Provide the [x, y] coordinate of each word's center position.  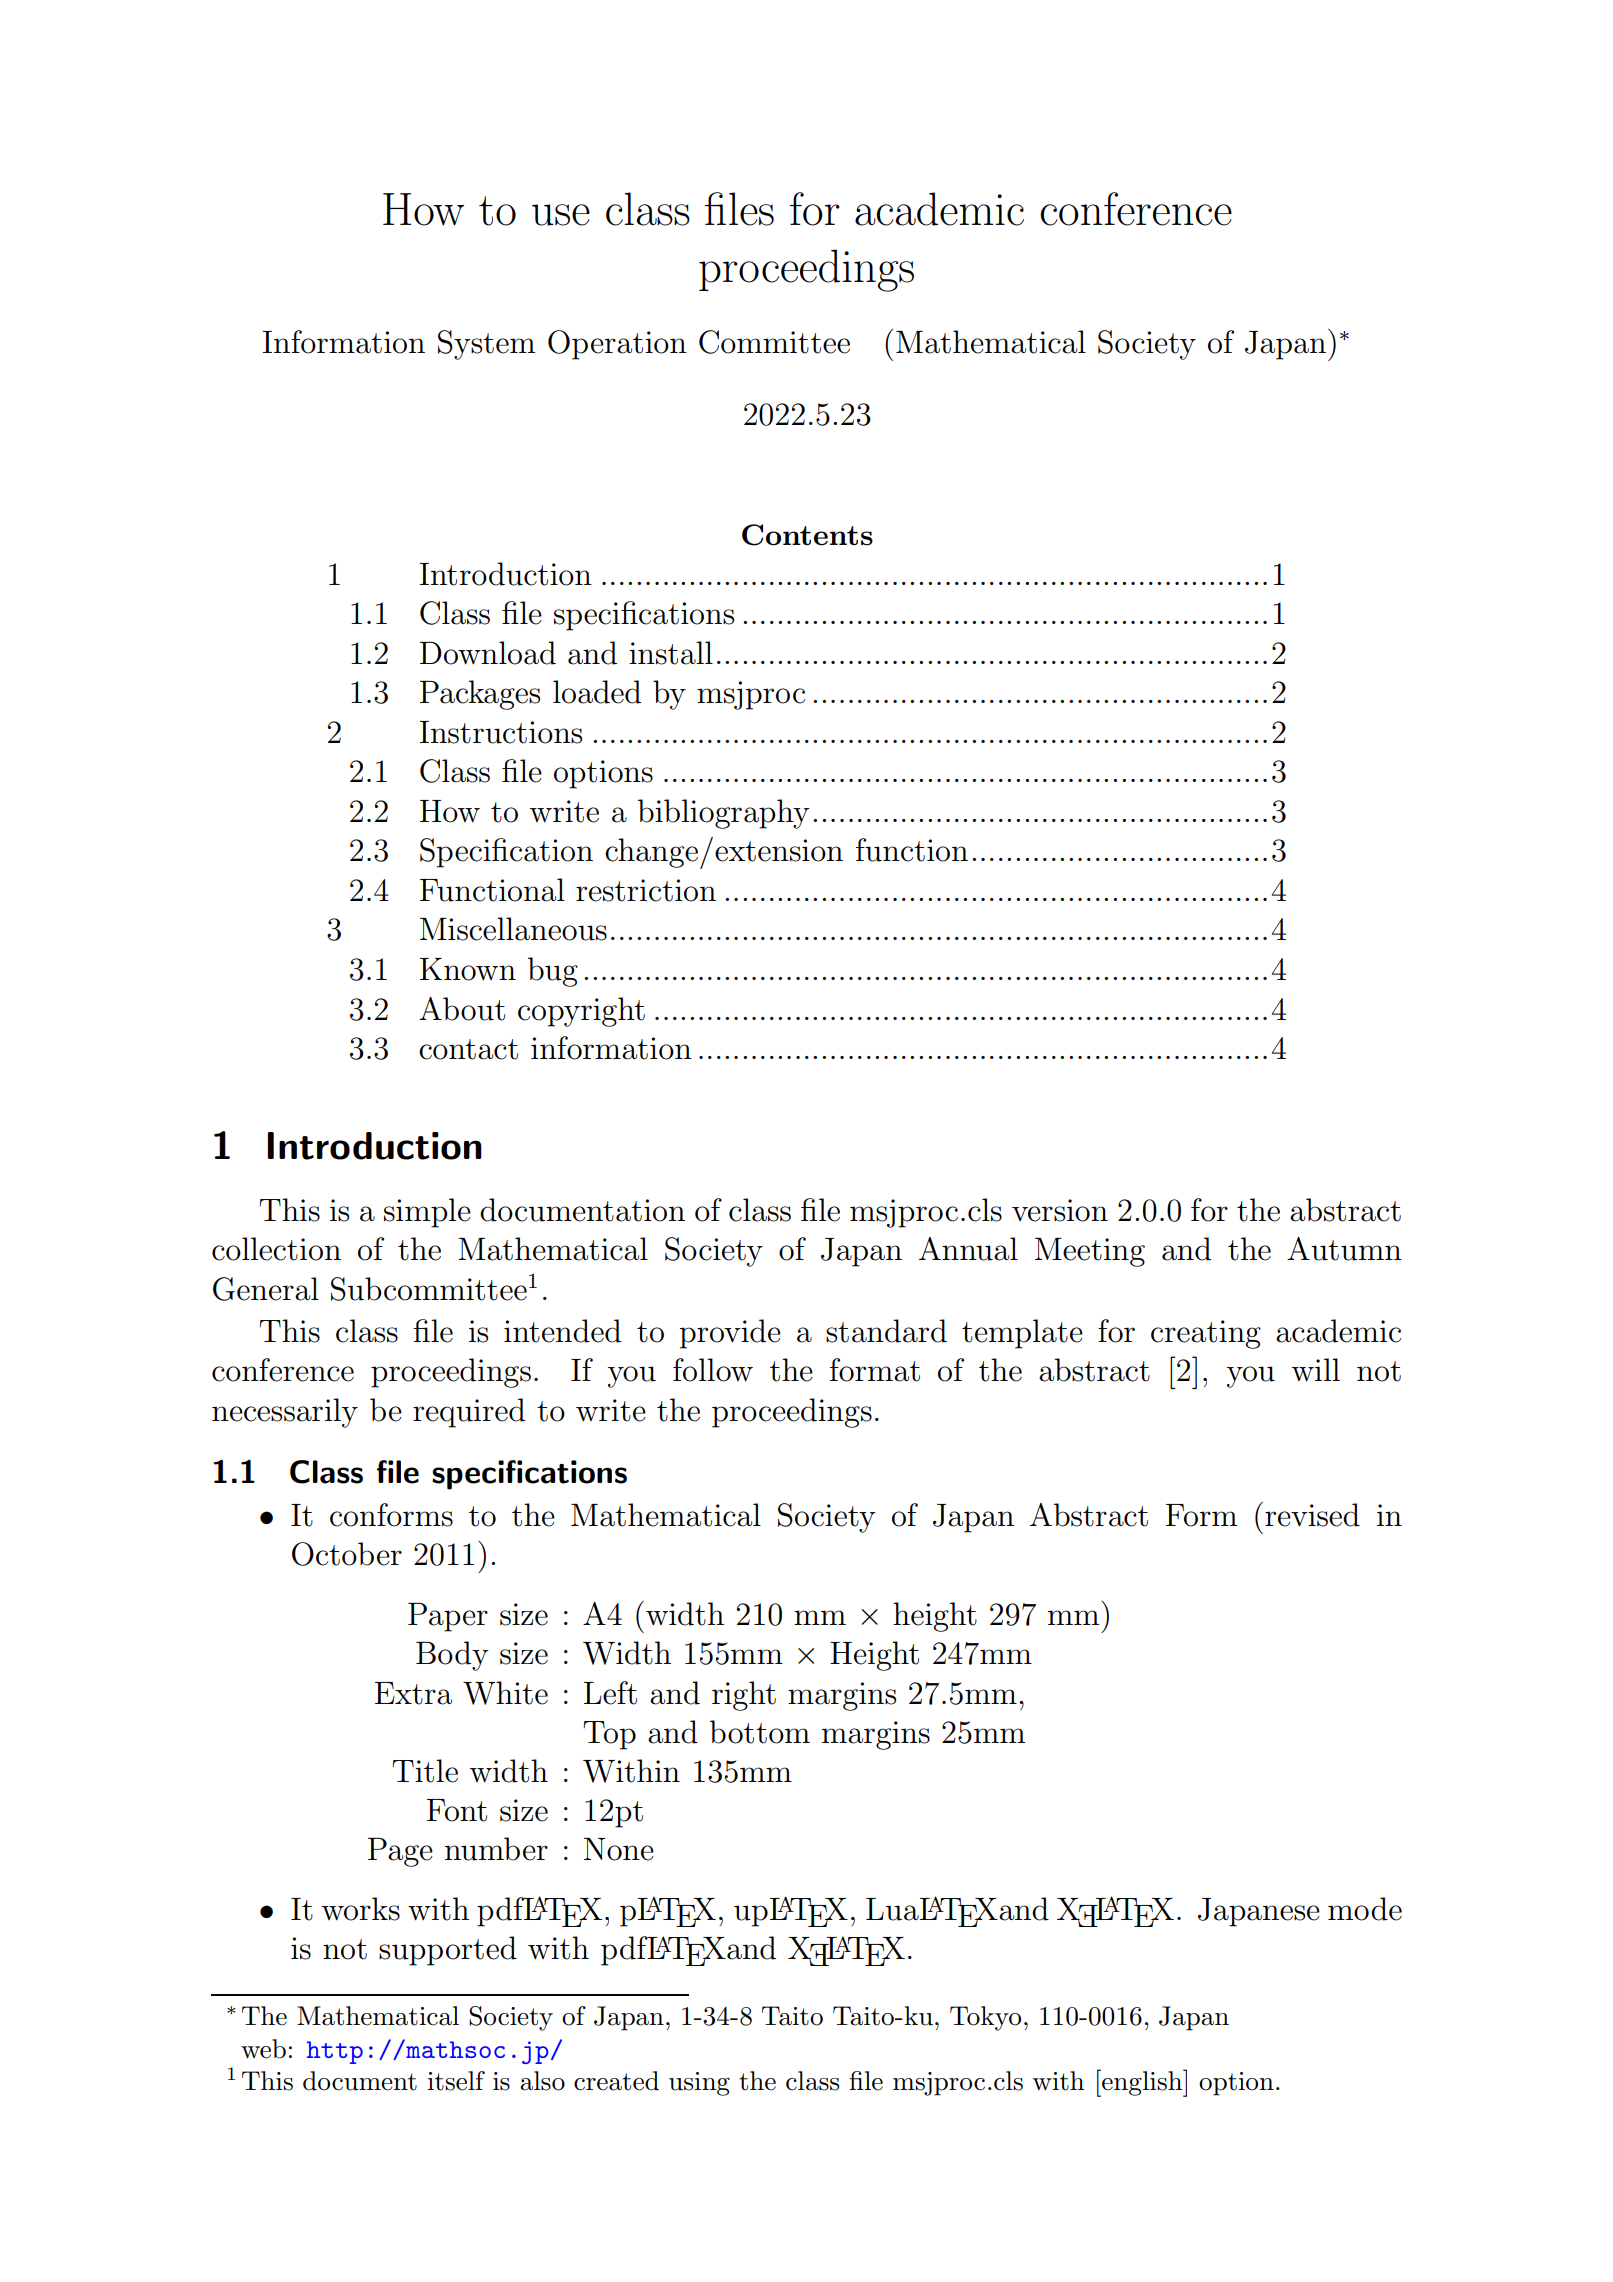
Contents [807, 535]
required [469, 1413]
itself [456, 2081]
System [486, 345]
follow [713, 1370]
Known [468, 969]
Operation [617, 345]
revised [1312, 1515]
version [1060, 1210]
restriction [646, 890]
